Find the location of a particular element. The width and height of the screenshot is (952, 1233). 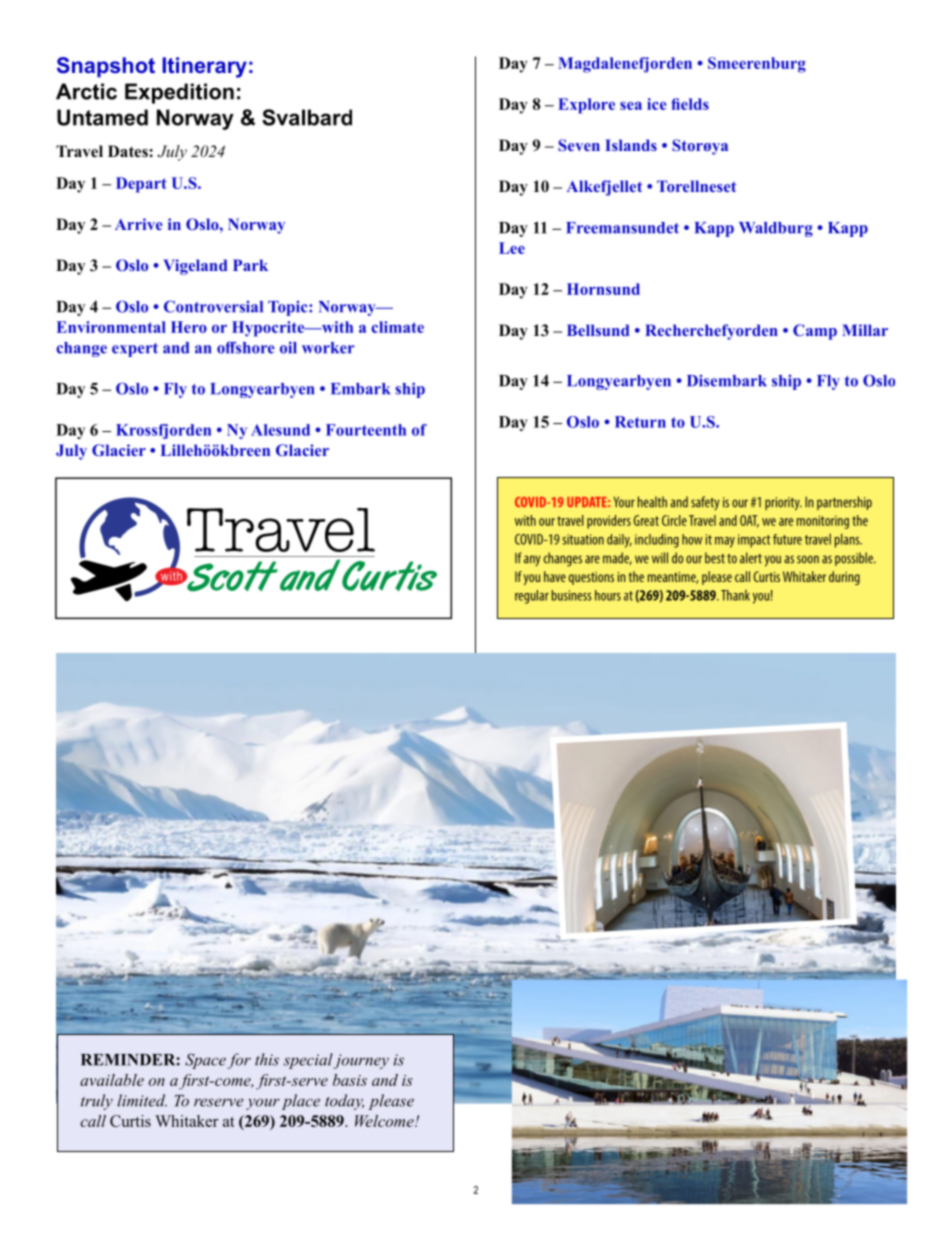

Explore is located at coordinates (586, 106).
